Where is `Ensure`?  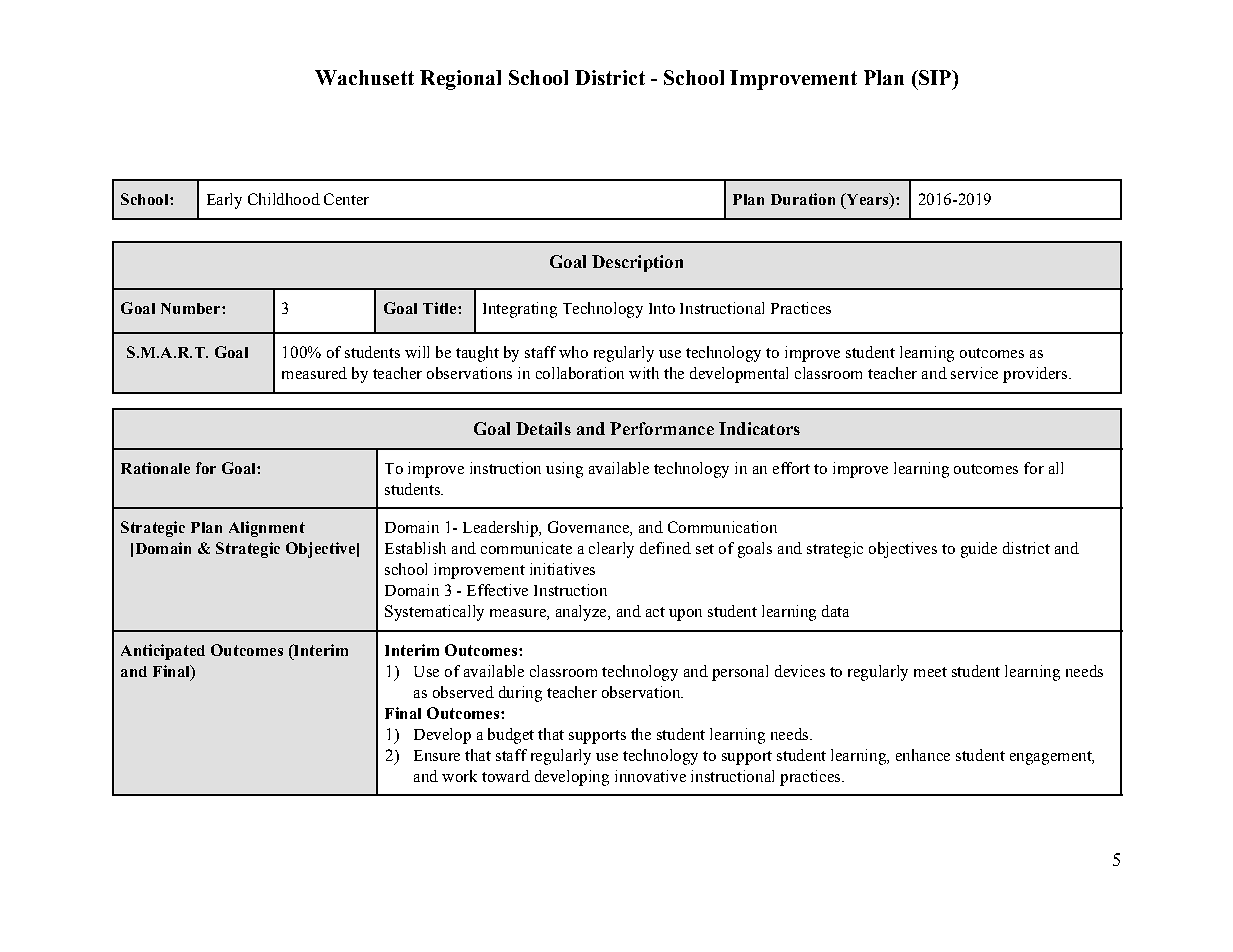
Ensure is located at coordinates (437, 755).
